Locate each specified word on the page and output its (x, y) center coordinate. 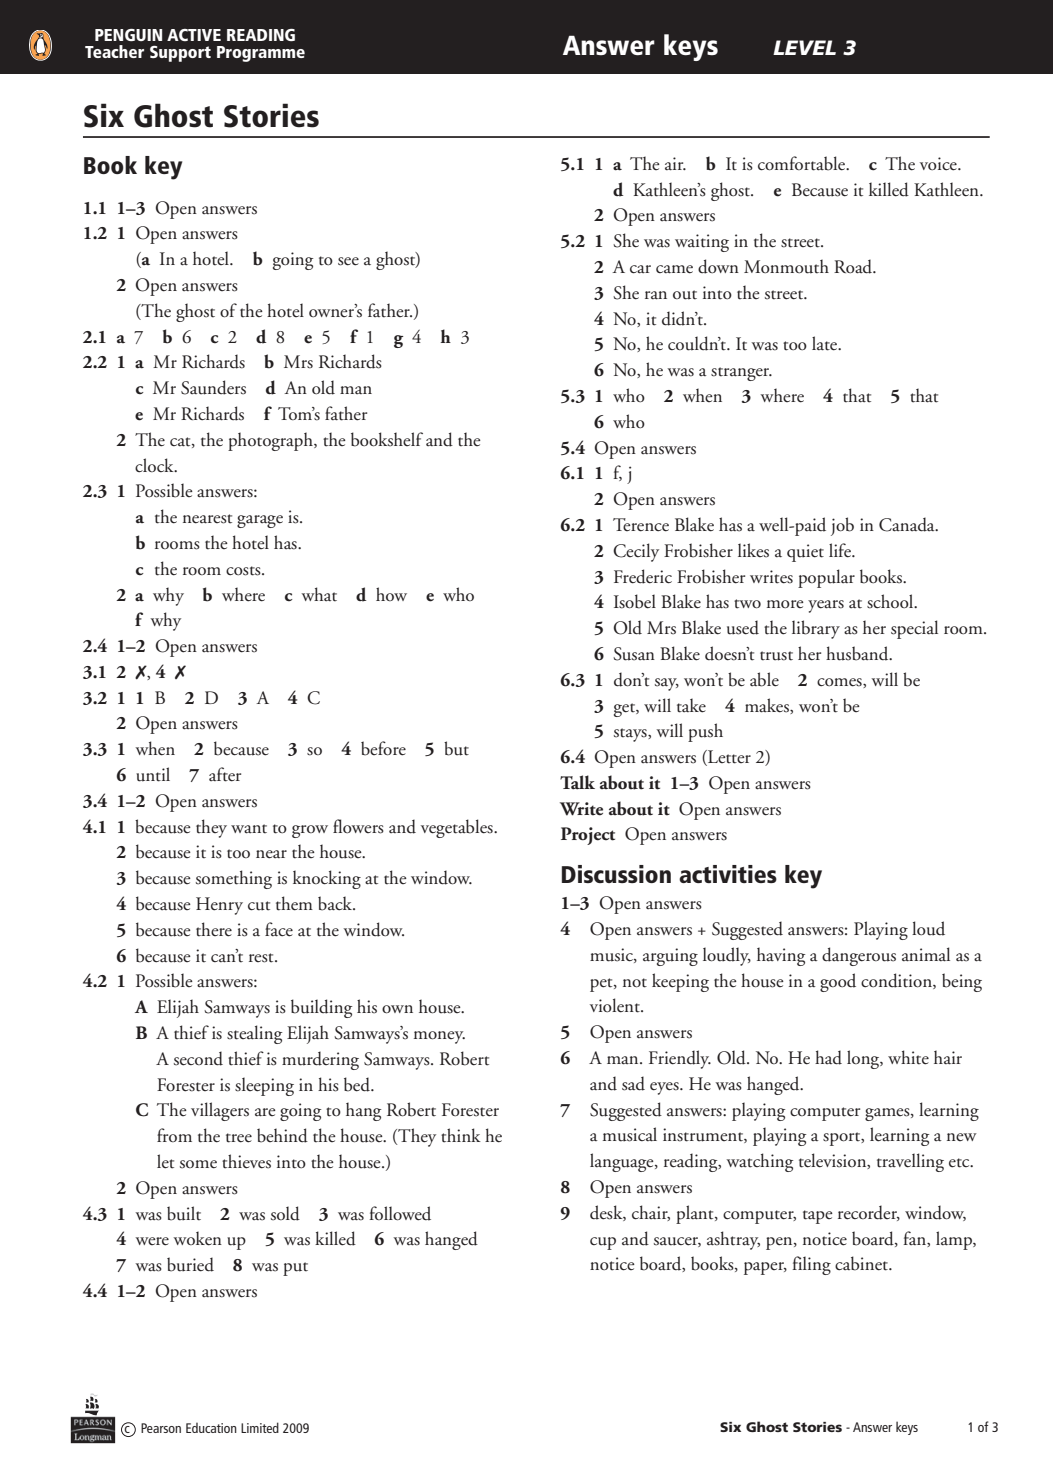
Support (180, 54)
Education (211, 1428)
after (225, 774)
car (640, 269)
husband (858, 653)
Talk (577, 782)
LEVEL (804, 47)
